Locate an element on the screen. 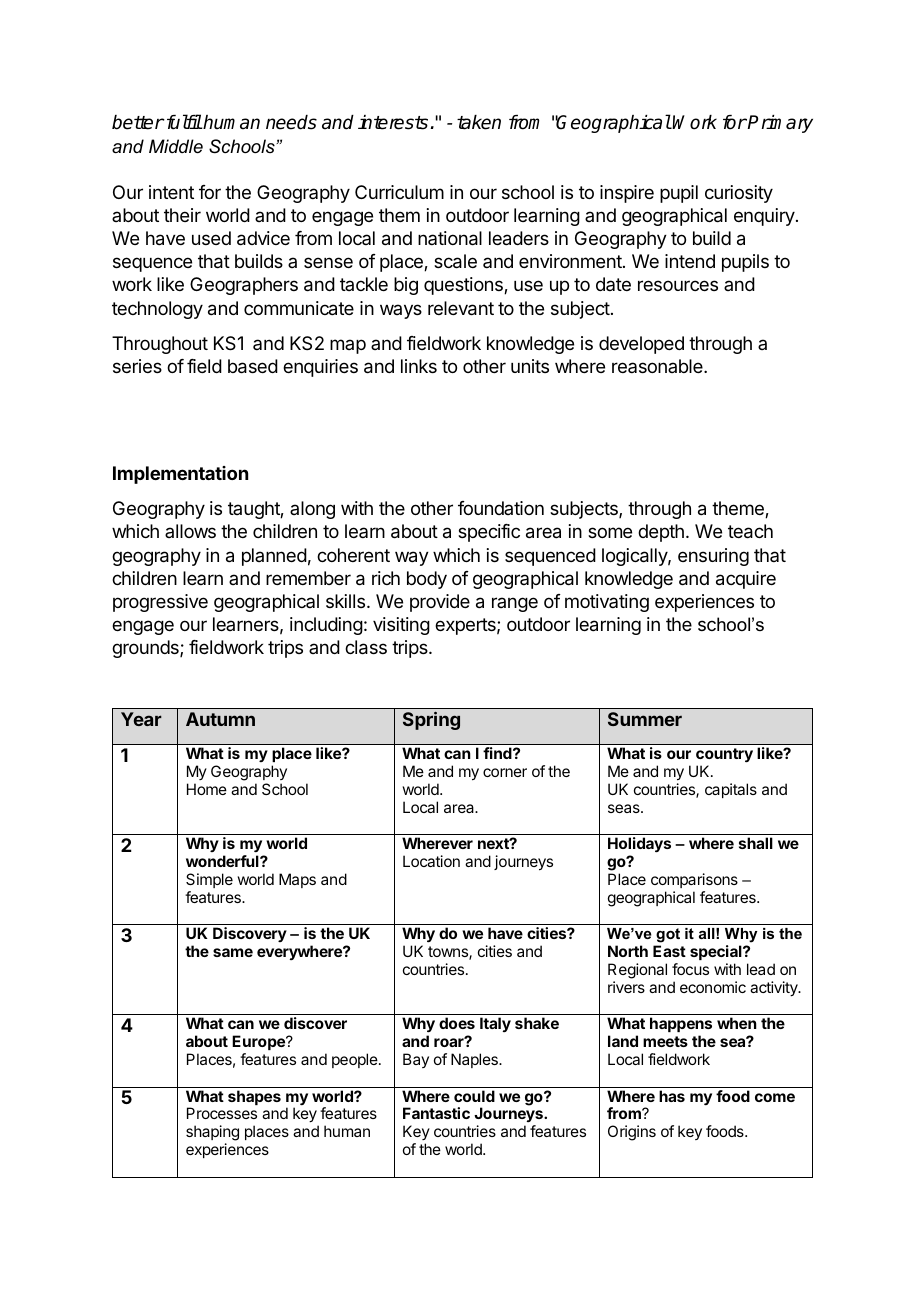 This screenshot has height=1308, width=924. taken is located at coordinates (479, 122).
